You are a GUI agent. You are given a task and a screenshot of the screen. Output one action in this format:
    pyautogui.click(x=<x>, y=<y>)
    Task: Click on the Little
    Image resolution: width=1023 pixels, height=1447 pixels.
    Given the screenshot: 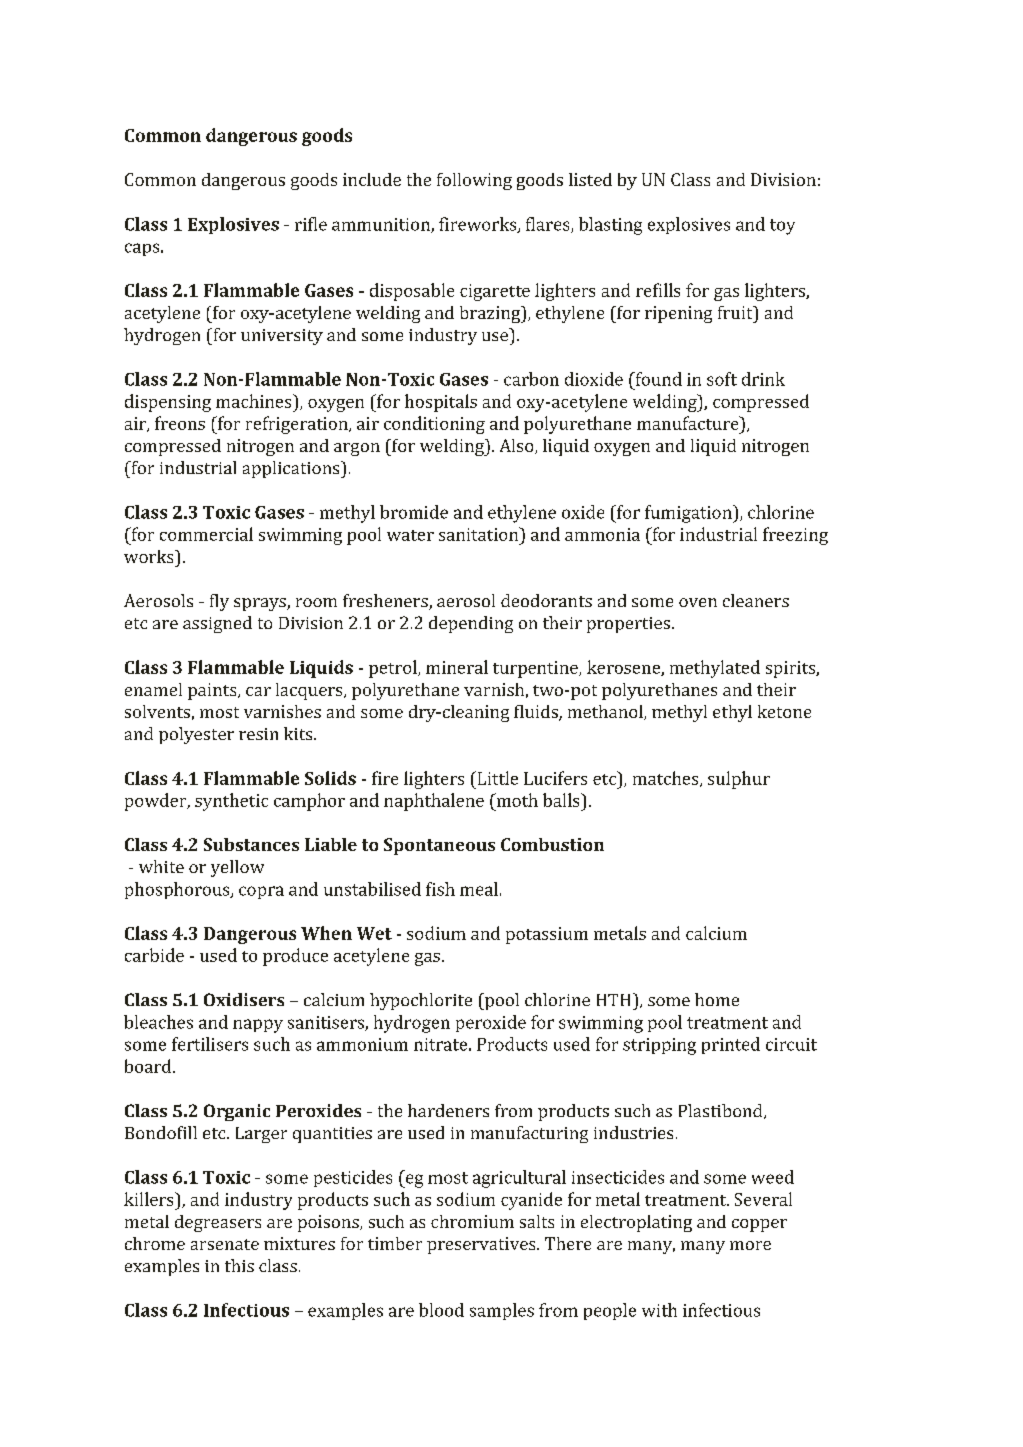 What is the action you would take?
    pyautogui.click(x=496, y=778)
